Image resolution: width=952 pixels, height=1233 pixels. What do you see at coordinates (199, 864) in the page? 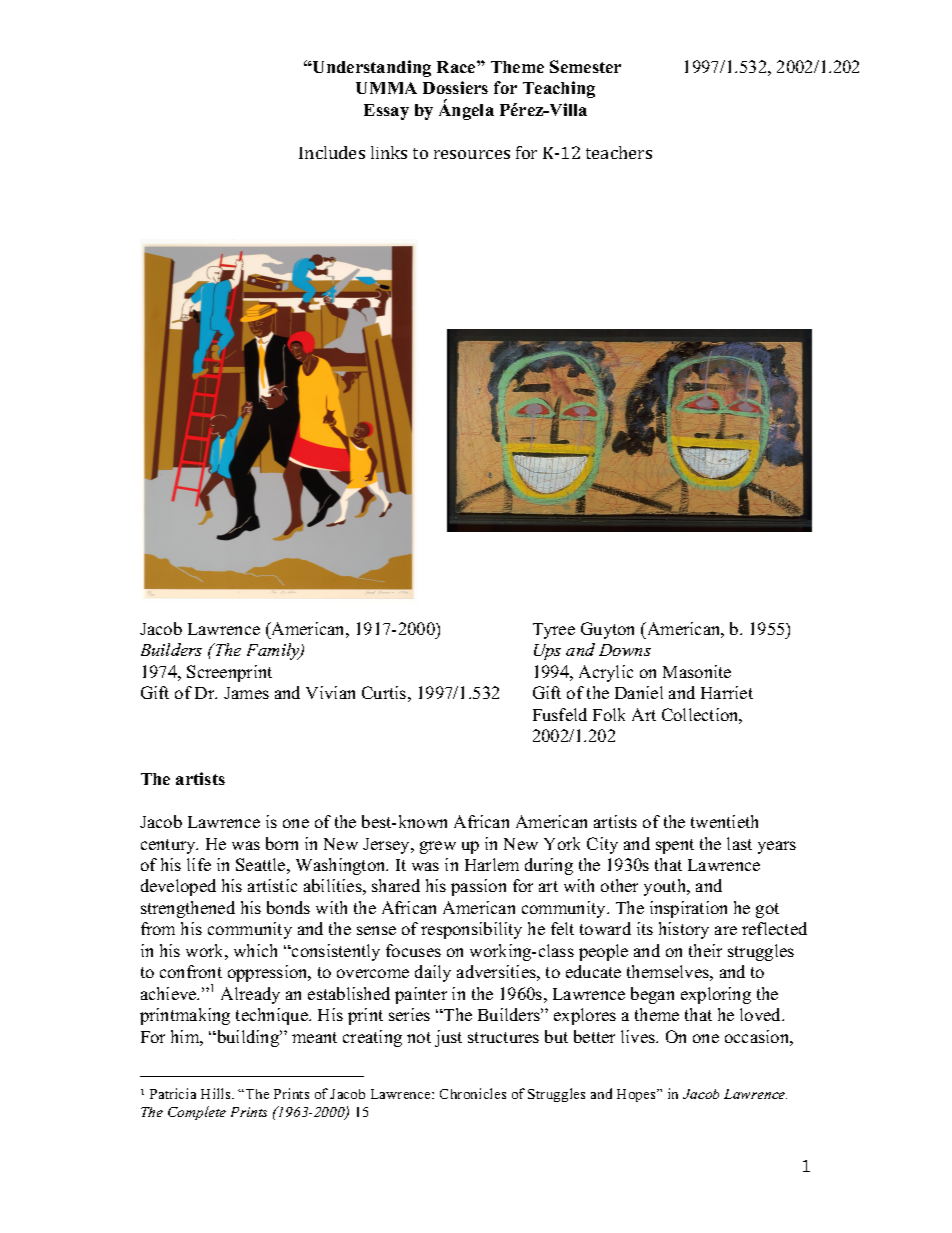
I see `life` at bounding box center [199, 864].
